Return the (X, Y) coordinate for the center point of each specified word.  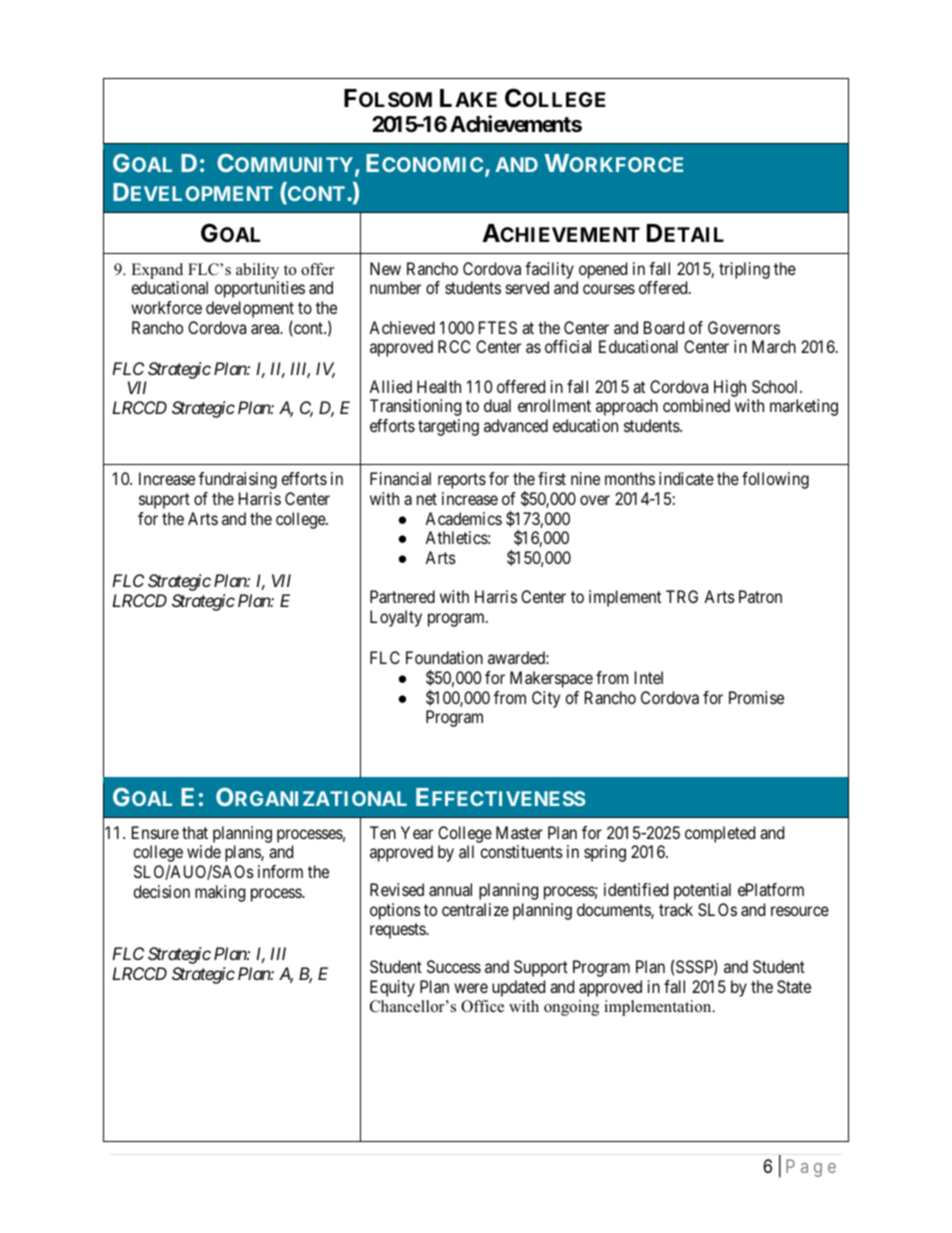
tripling (744, 270)
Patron (760, 596)
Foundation (444, 657)
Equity (392, 988)
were (471, 988)
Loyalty (396, 618)
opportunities (260, 289)
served (527, 287)
